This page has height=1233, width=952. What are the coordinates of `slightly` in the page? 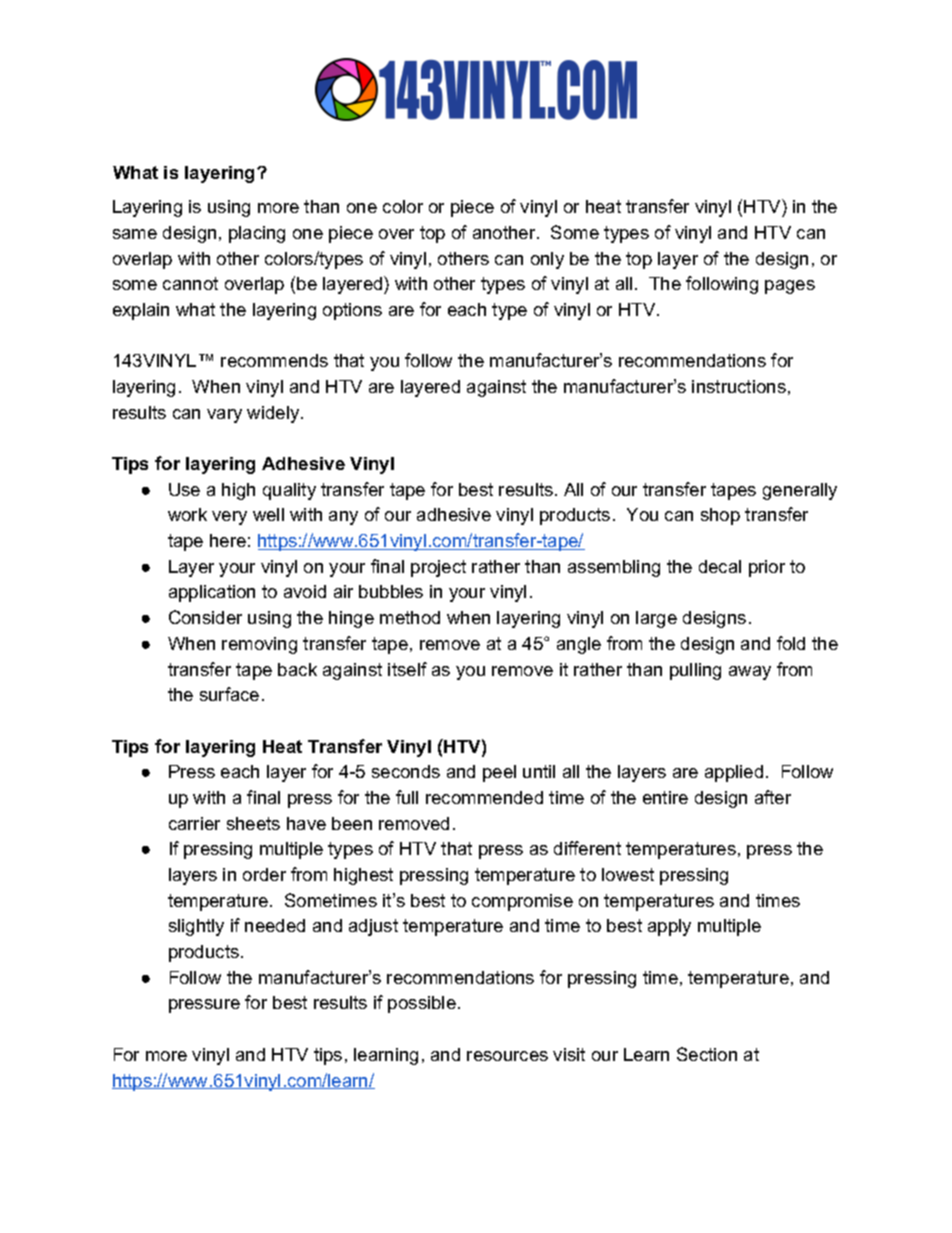 It's located at (196, 927).
